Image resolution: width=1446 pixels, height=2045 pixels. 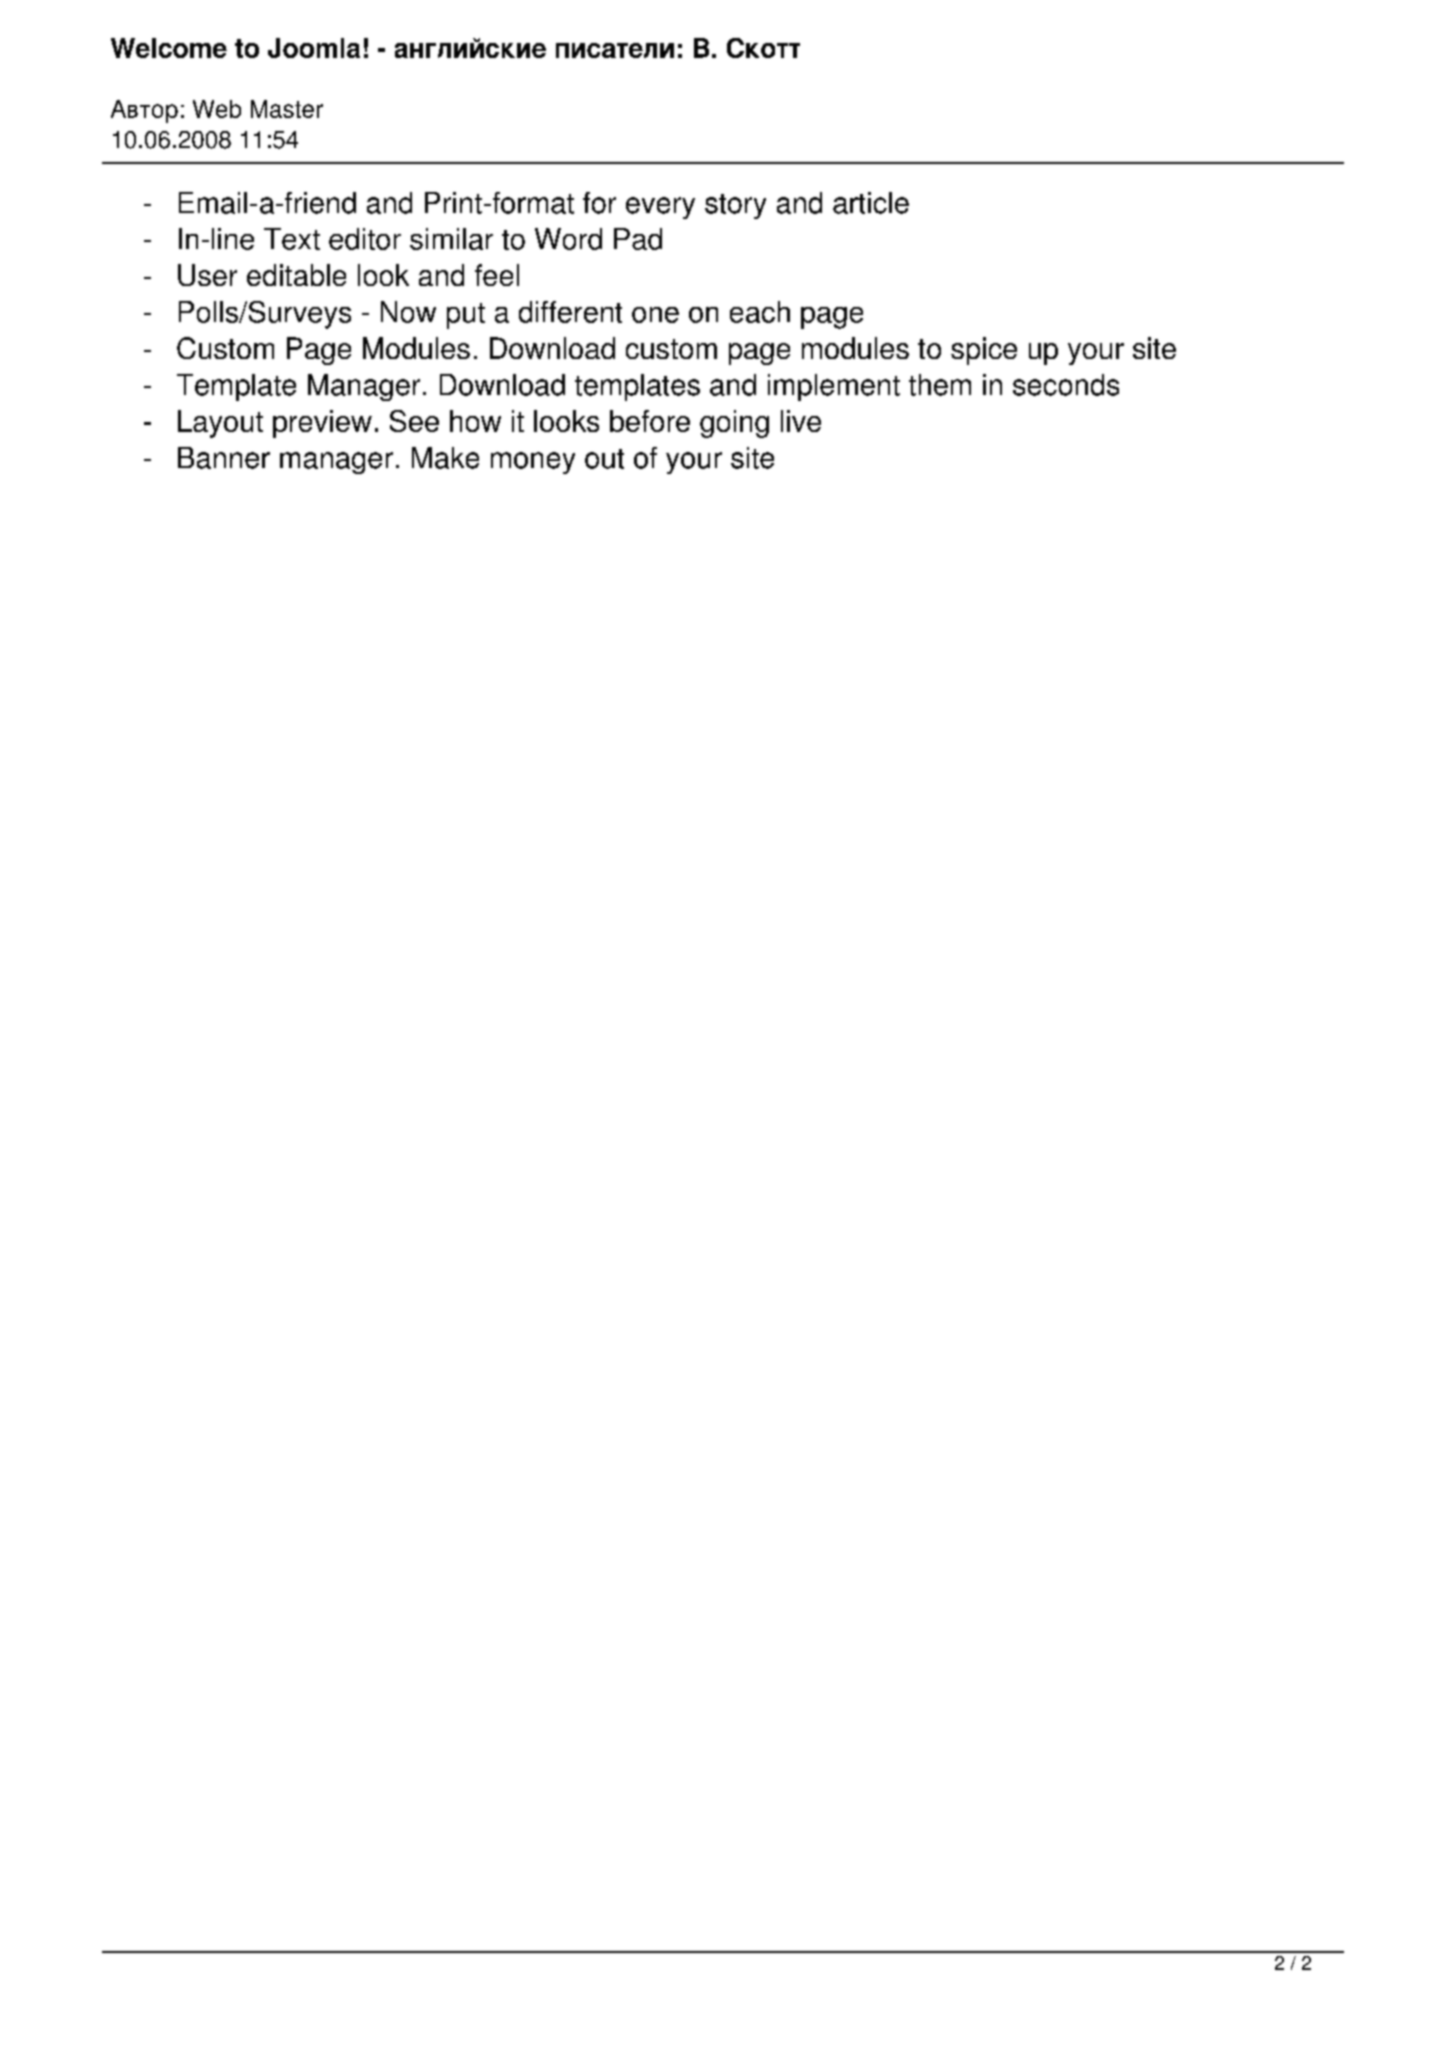 What do you see at coordinates (871, 203) in the image?
I see `article` at bounding box center [871, 203].
